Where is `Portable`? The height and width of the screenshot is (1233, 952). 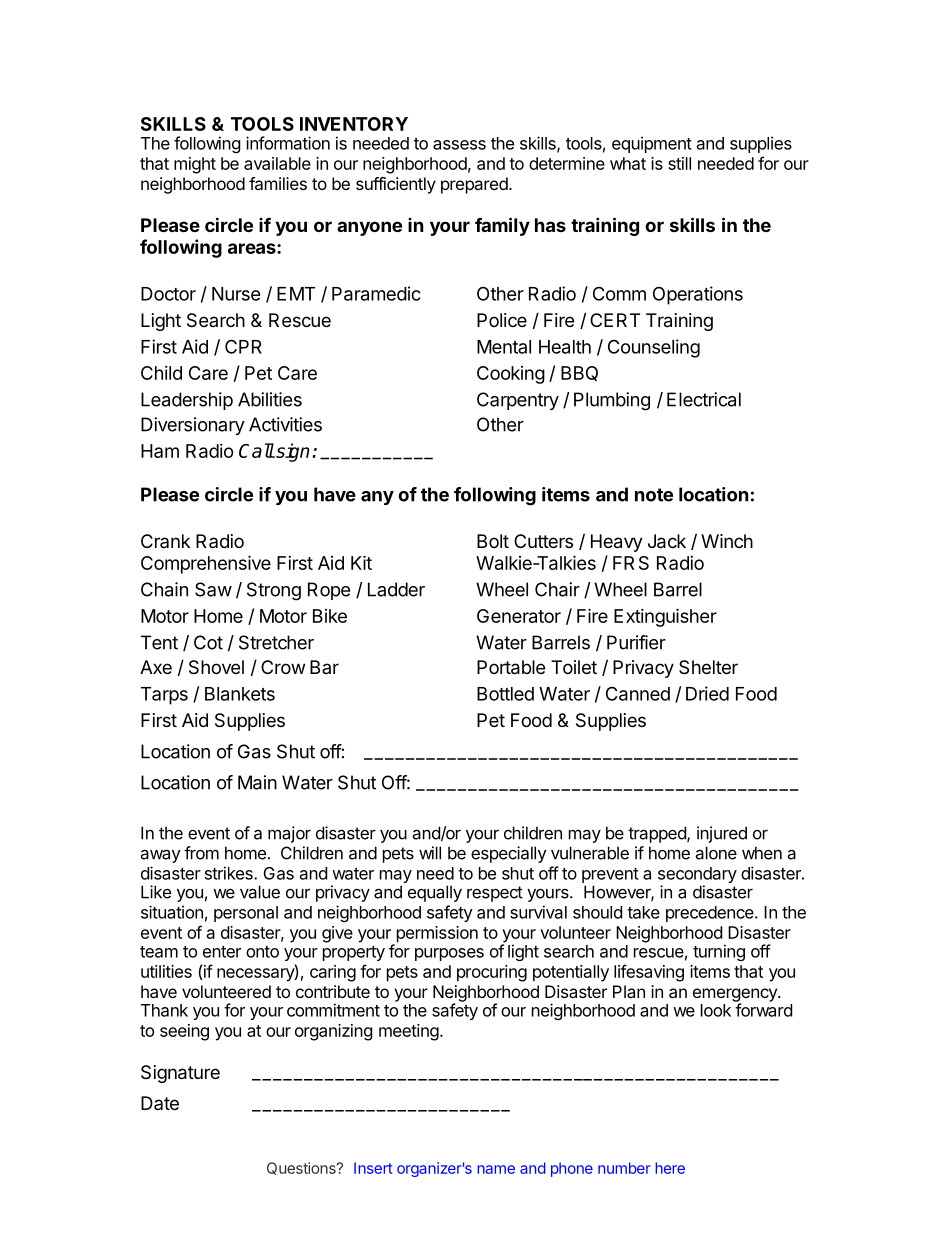
Portable is located at coordinates (511, 667).
